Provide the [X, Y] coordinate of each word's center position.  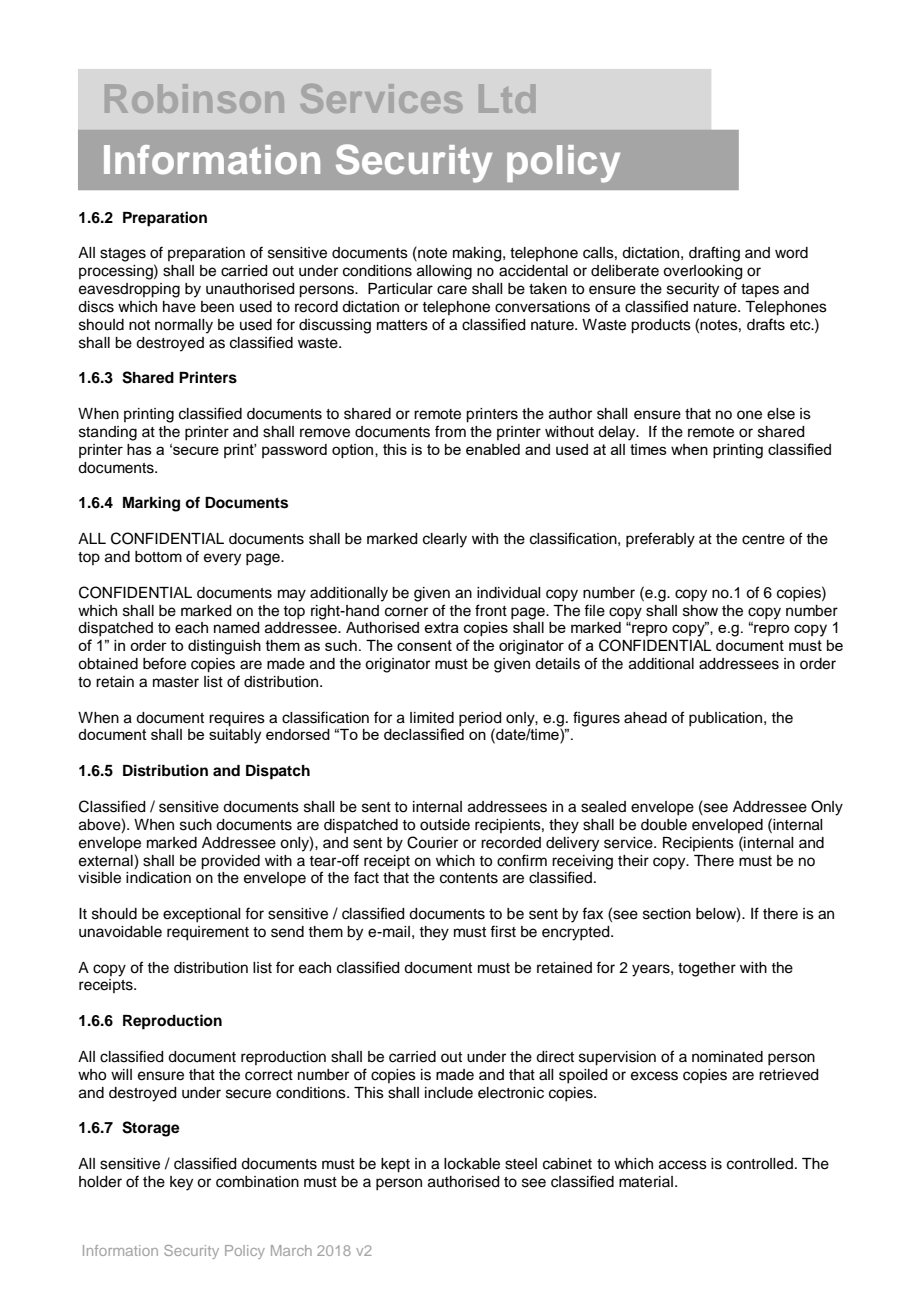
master [176, 682]
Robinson [194, 98]
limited [432, 718]
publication [725, 719]
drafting [714, 254]
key [181, 1183]
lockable [472, 1164]
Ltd [507, 98]
